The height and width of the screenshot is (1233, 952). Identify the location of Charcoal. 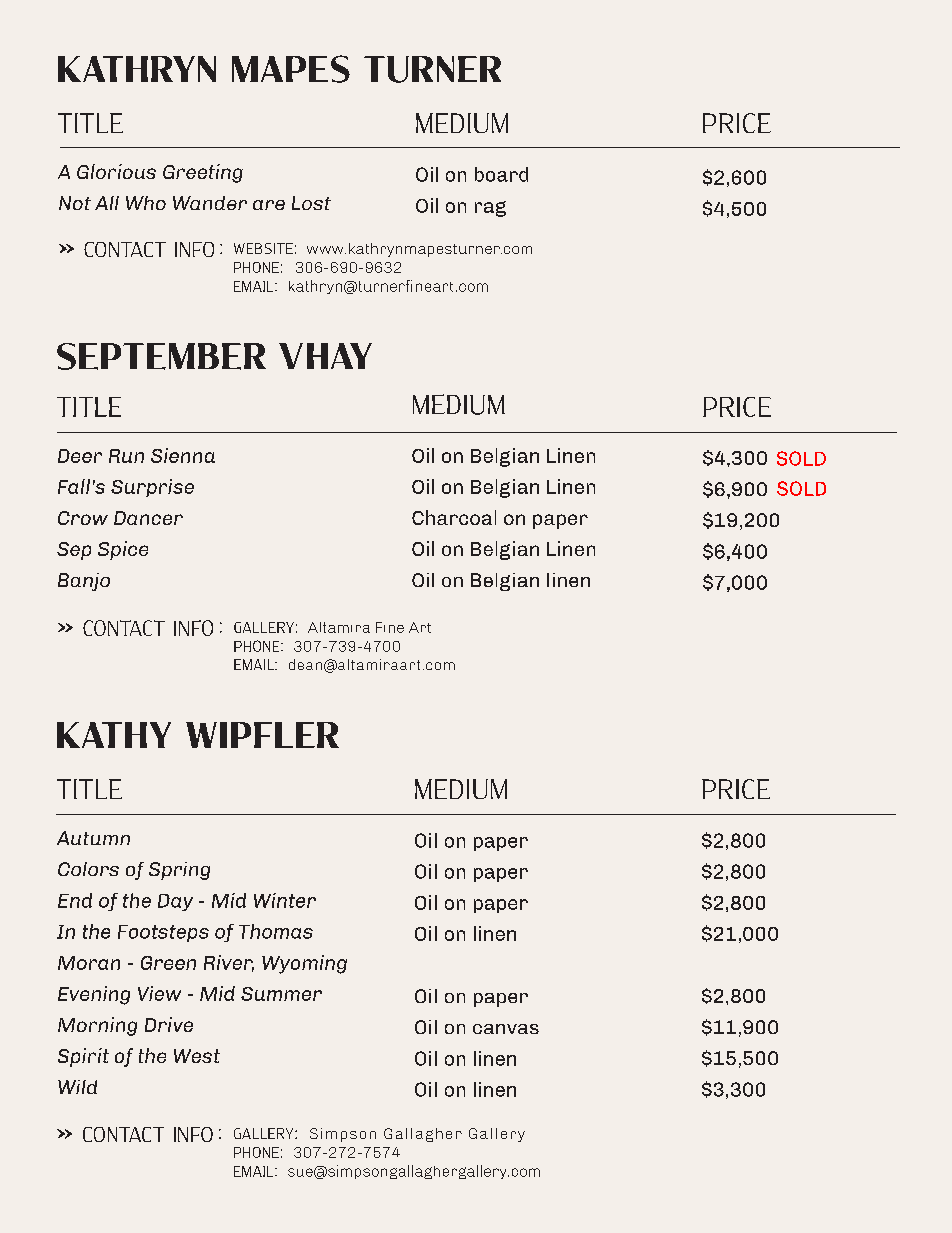
(454, 517).
